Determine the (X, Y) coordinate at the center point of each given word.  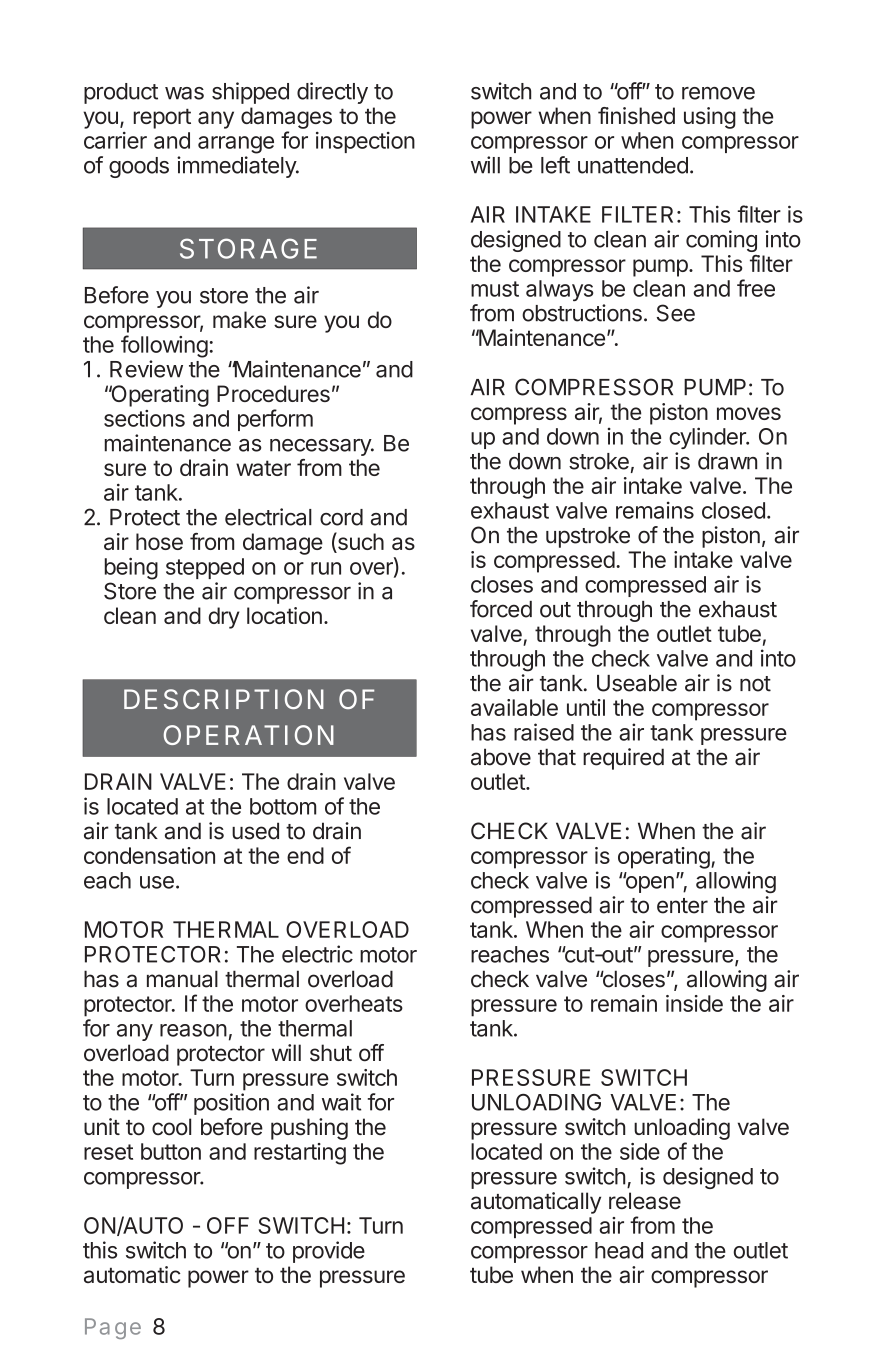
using (710, 118)
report (162, 119)
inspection (365, 142)
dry (224, 618)
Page (113, 1328)
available (514, 707)
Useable (637, 683)
